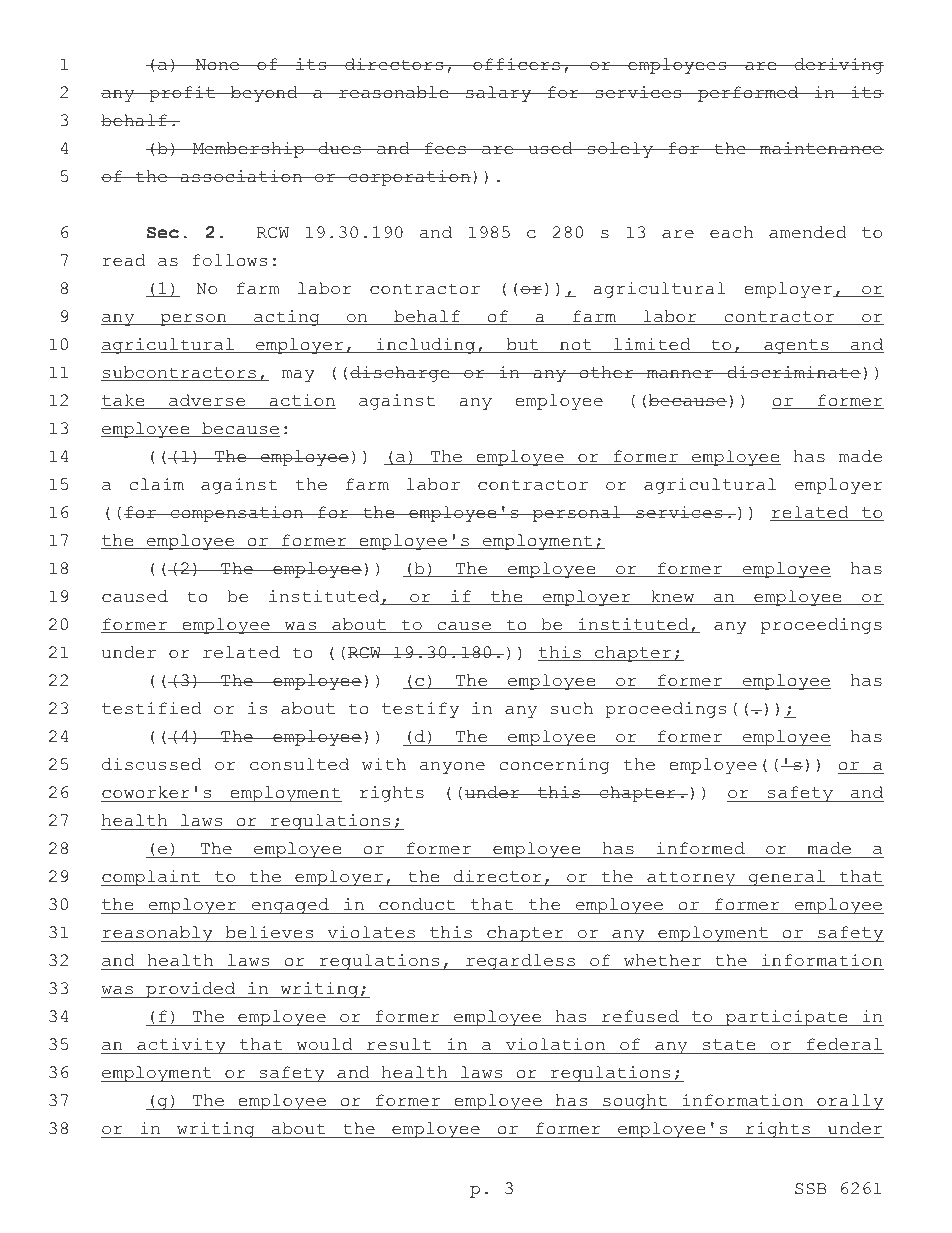 This image has height=1233, width=952. What do you see at coordinates (748, 94) in the image?
I see `performed` at bounding box center [748, 94].
